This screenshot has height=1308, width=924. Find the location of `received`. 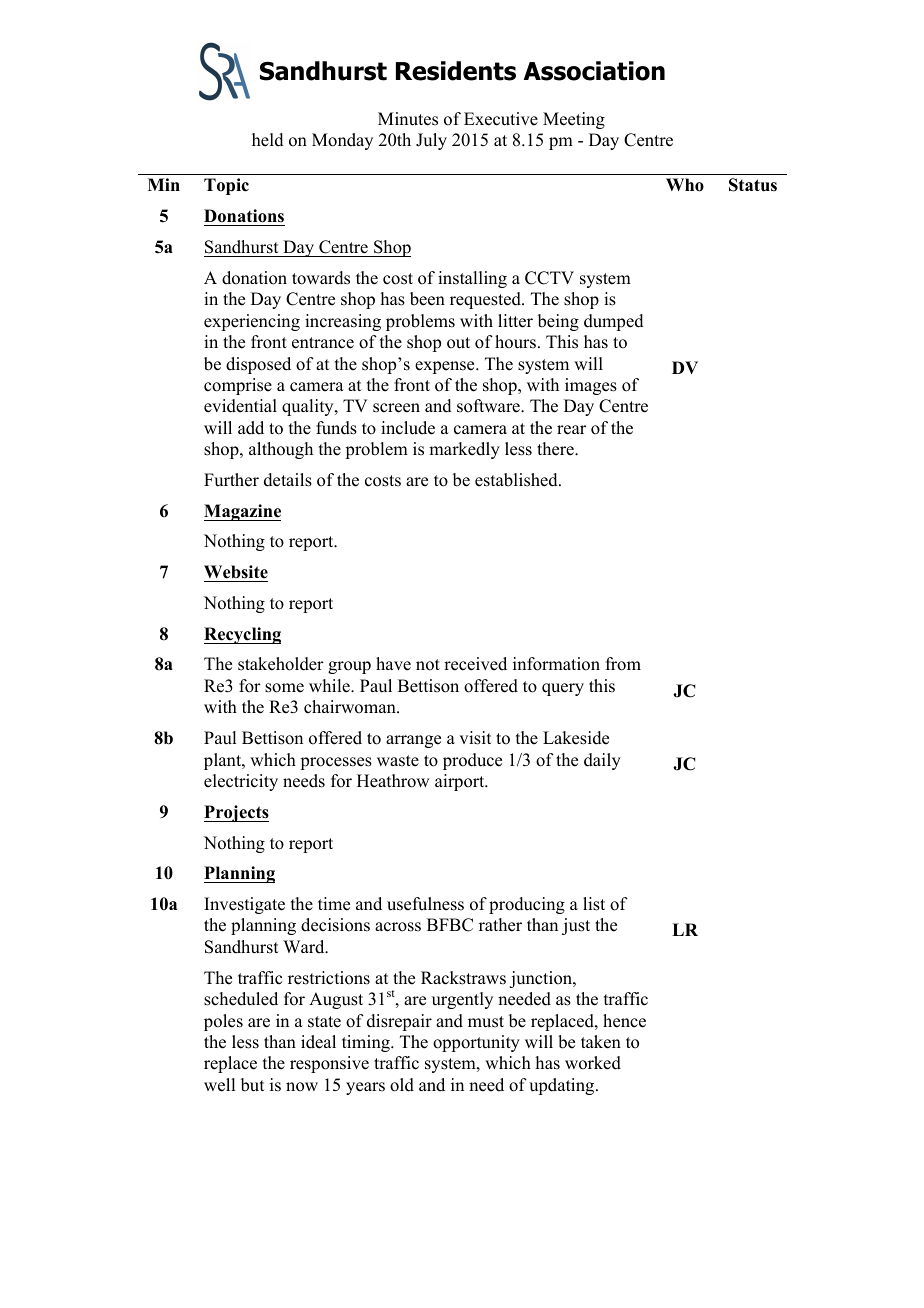

received is located at coordinates (475, 664).
